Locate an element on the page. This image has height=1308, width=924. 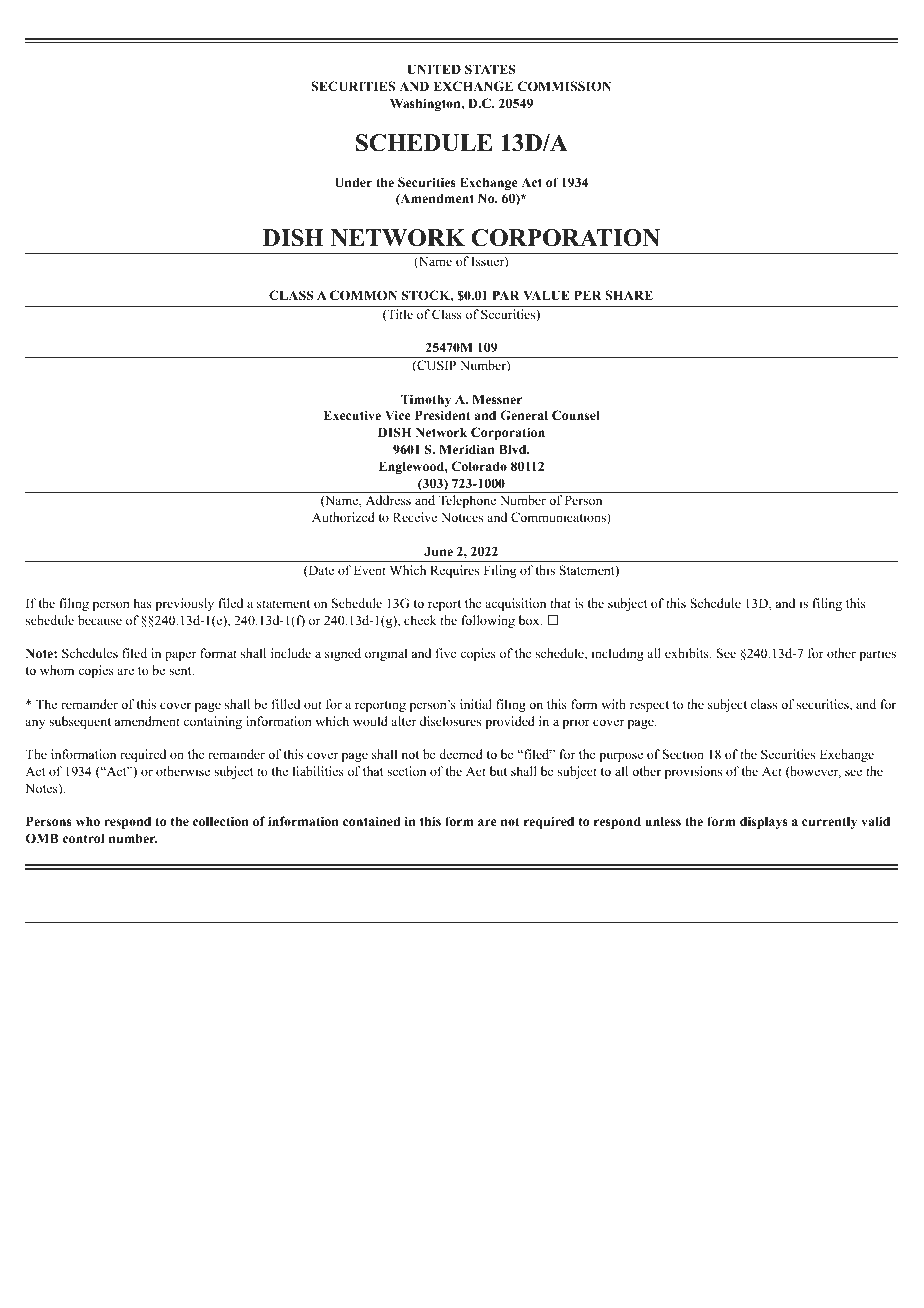
exhibits is located at coordinates (688, 653).
